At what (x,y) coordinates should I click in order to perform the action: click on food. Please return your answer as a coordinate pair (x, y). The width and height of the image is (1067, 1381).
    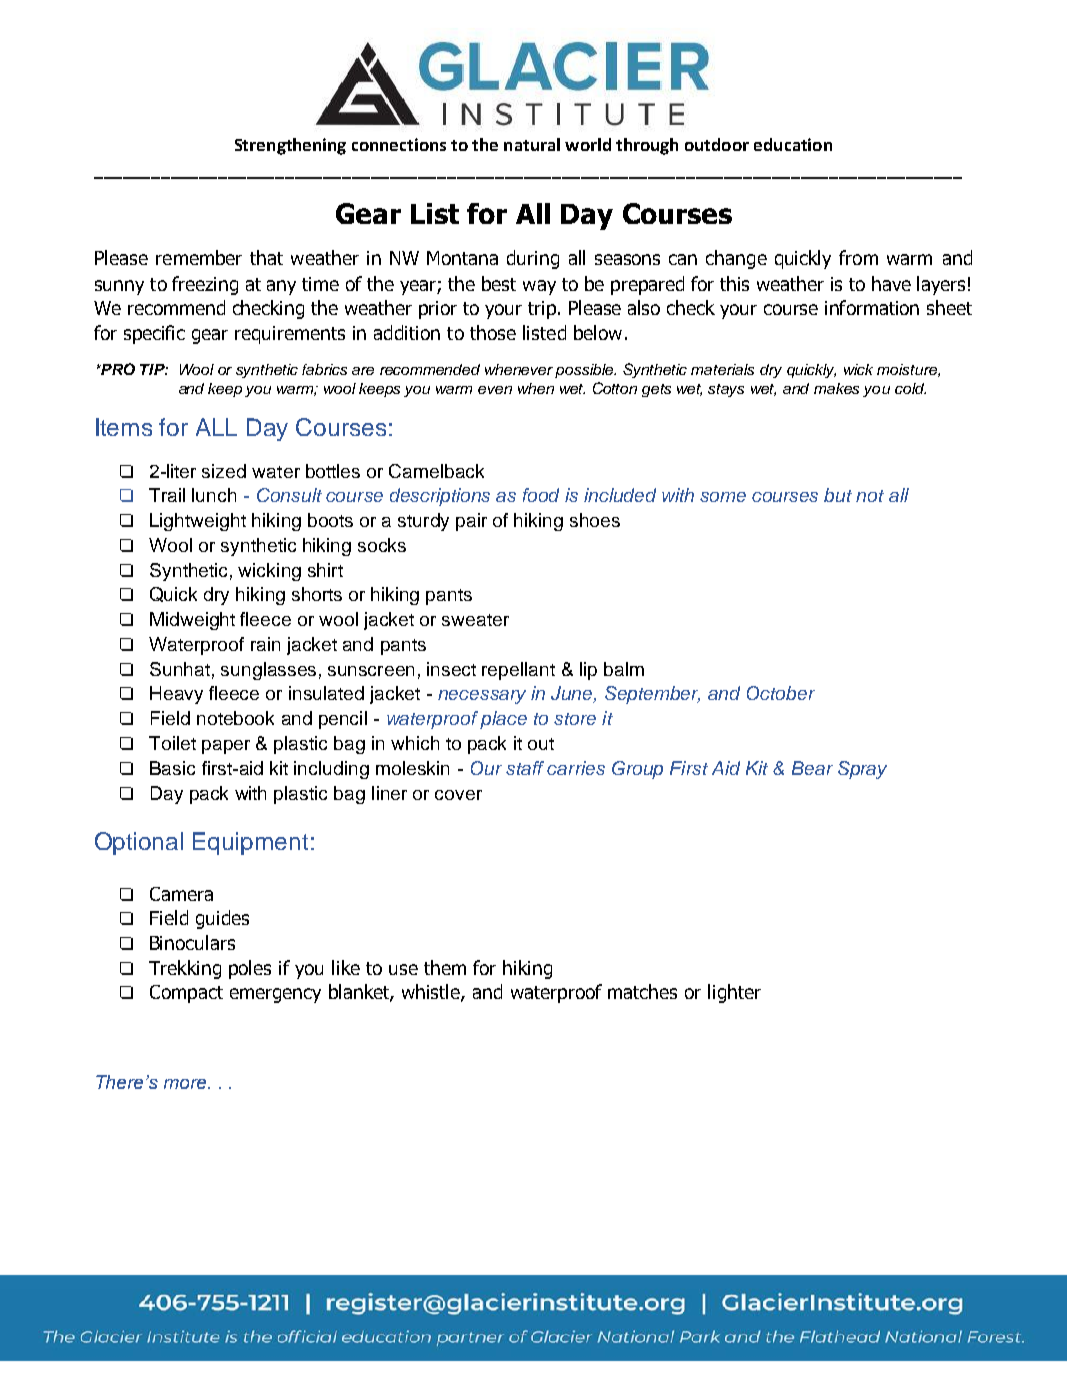
    Looking at the image, I should click on (541, 495).
